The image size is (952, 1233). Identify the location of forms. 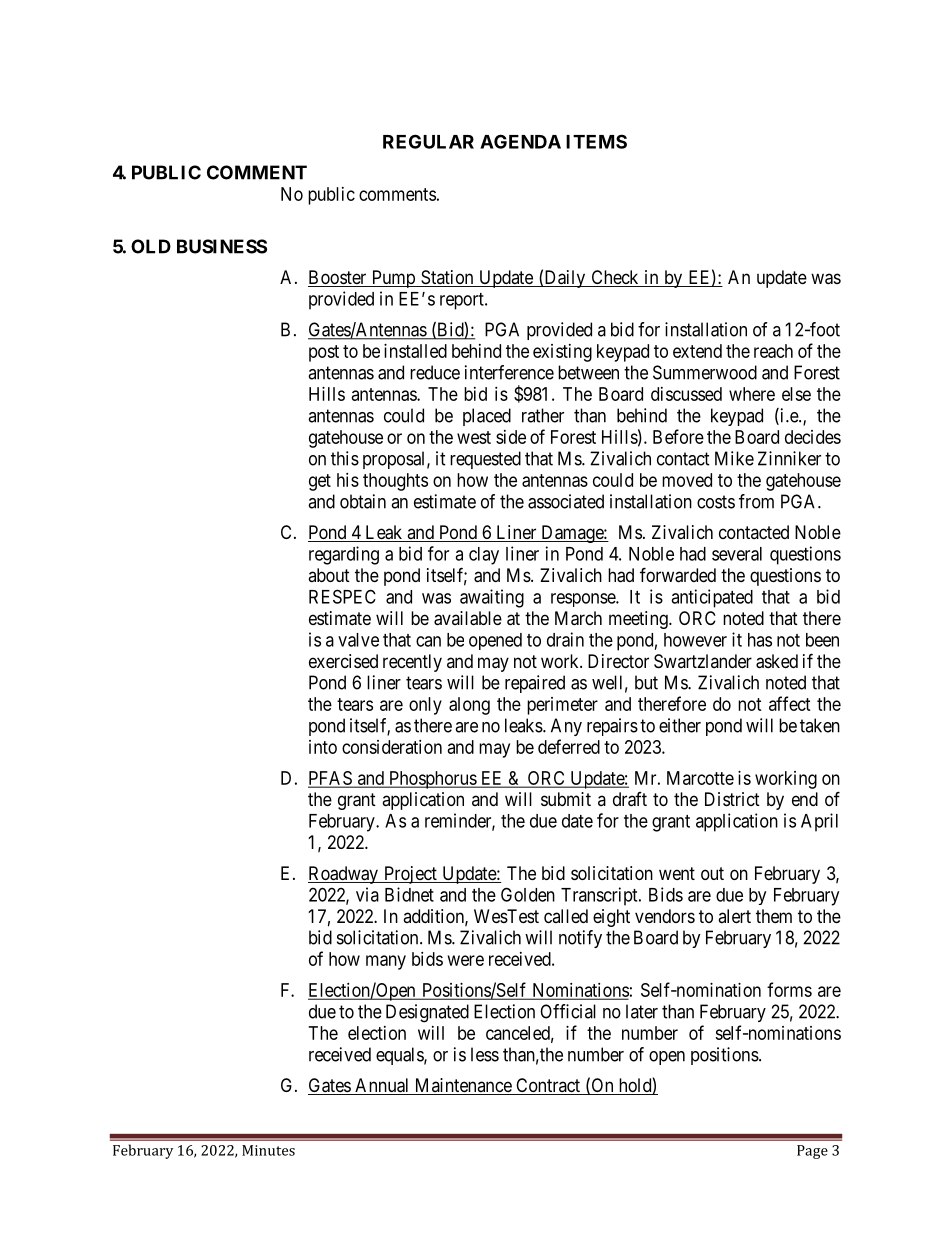
(789, 989).
